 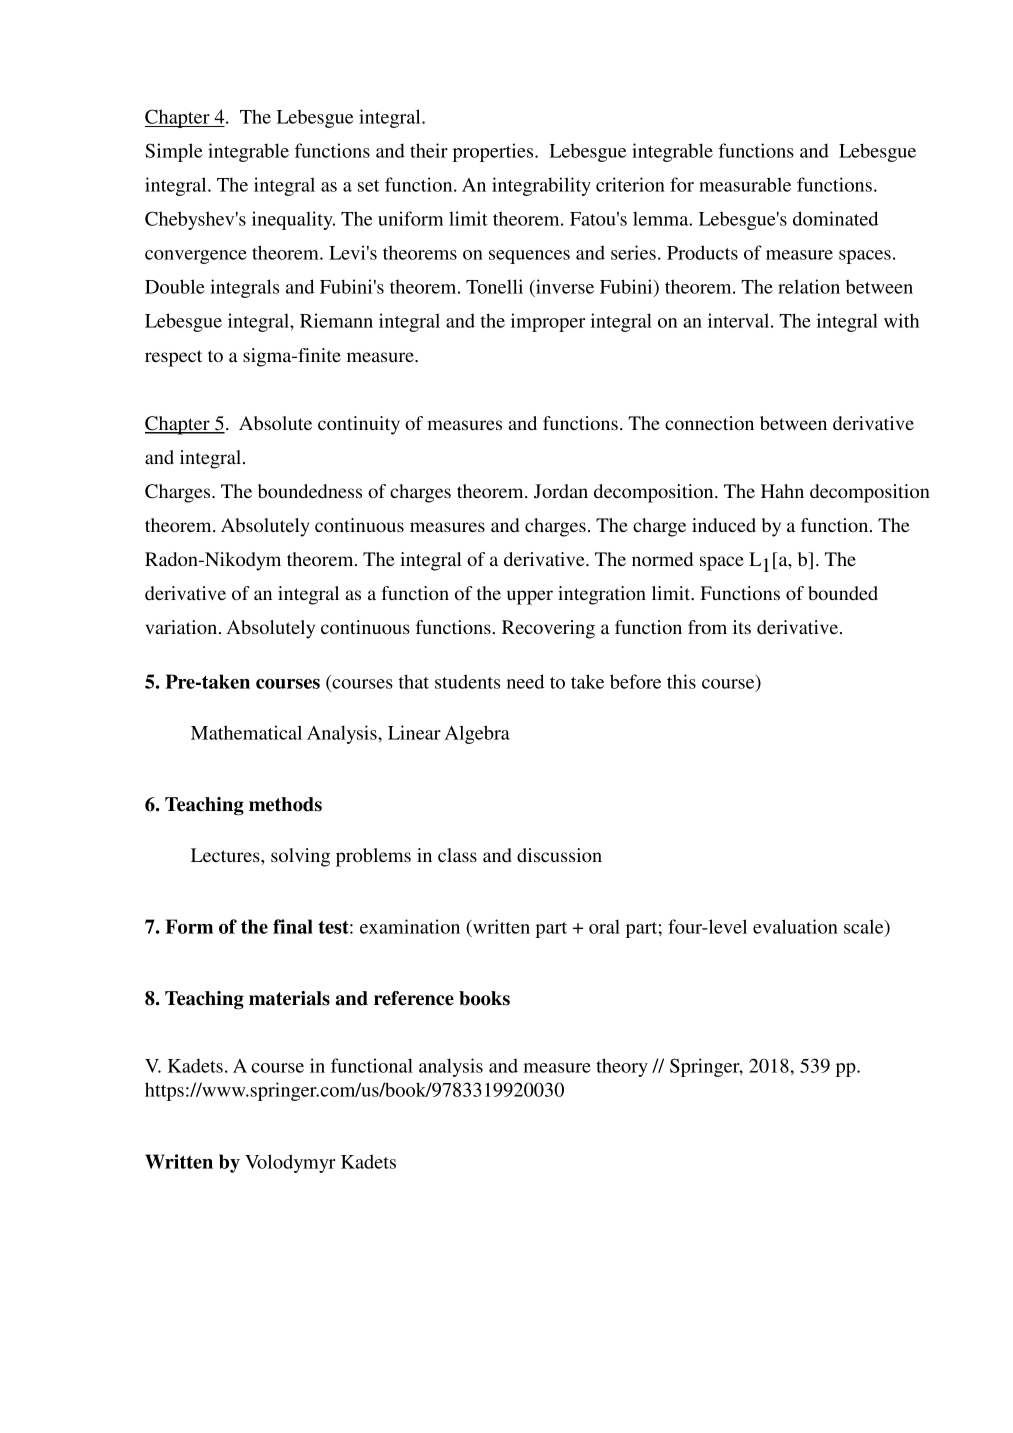 I want to click on oral, so click(x=604, y=926).
